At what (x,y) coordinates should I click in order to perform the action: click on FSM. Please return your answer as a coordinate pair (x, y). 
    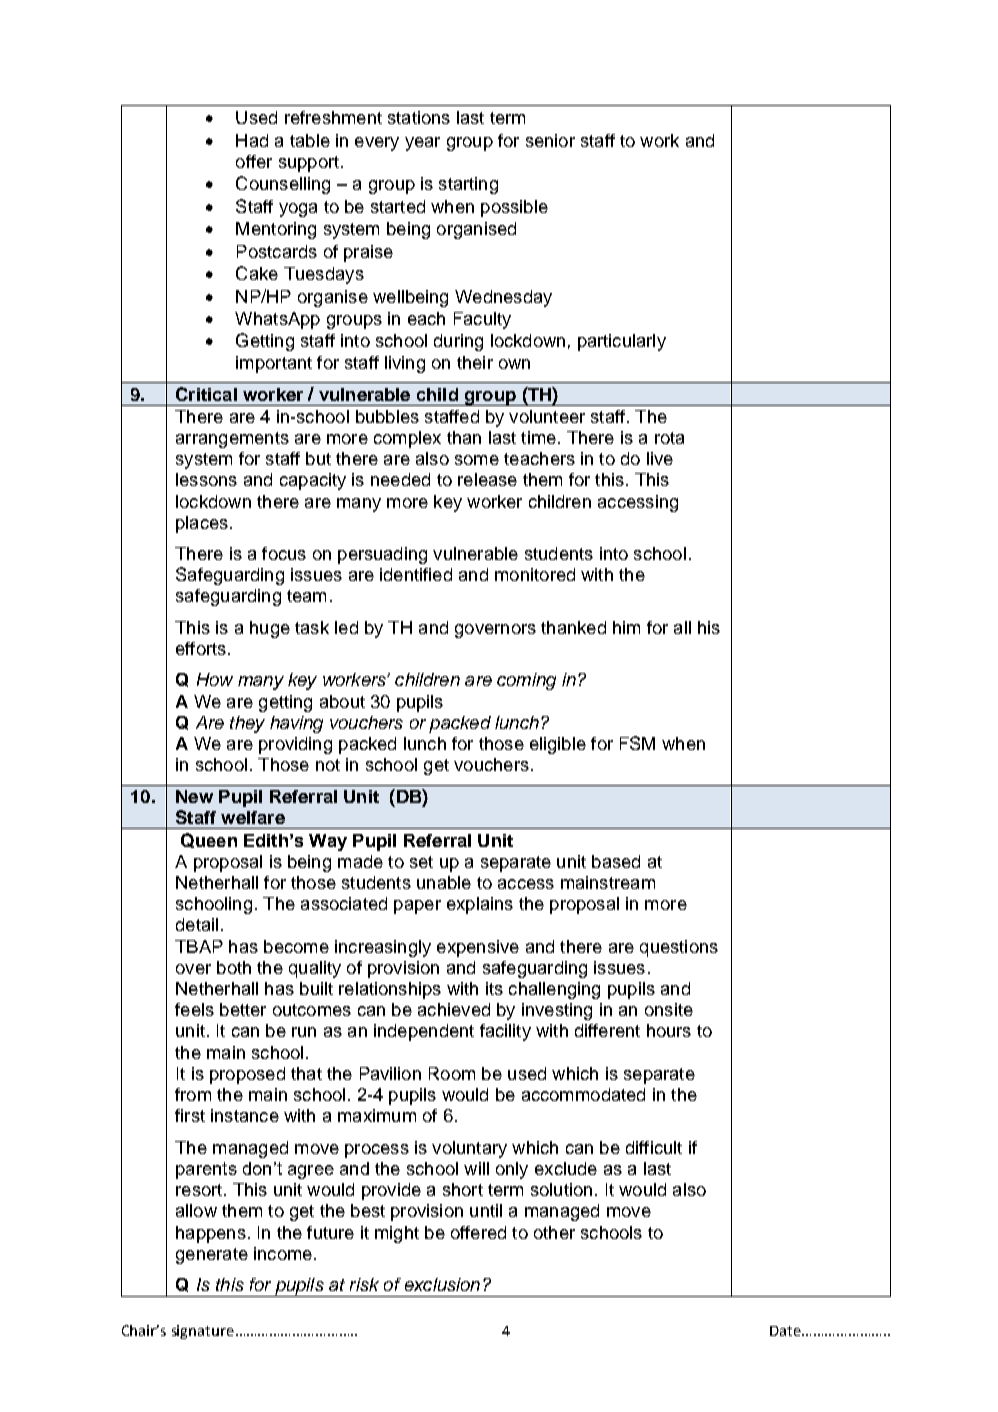
    Looking at the image, I should click on (637, 743).
